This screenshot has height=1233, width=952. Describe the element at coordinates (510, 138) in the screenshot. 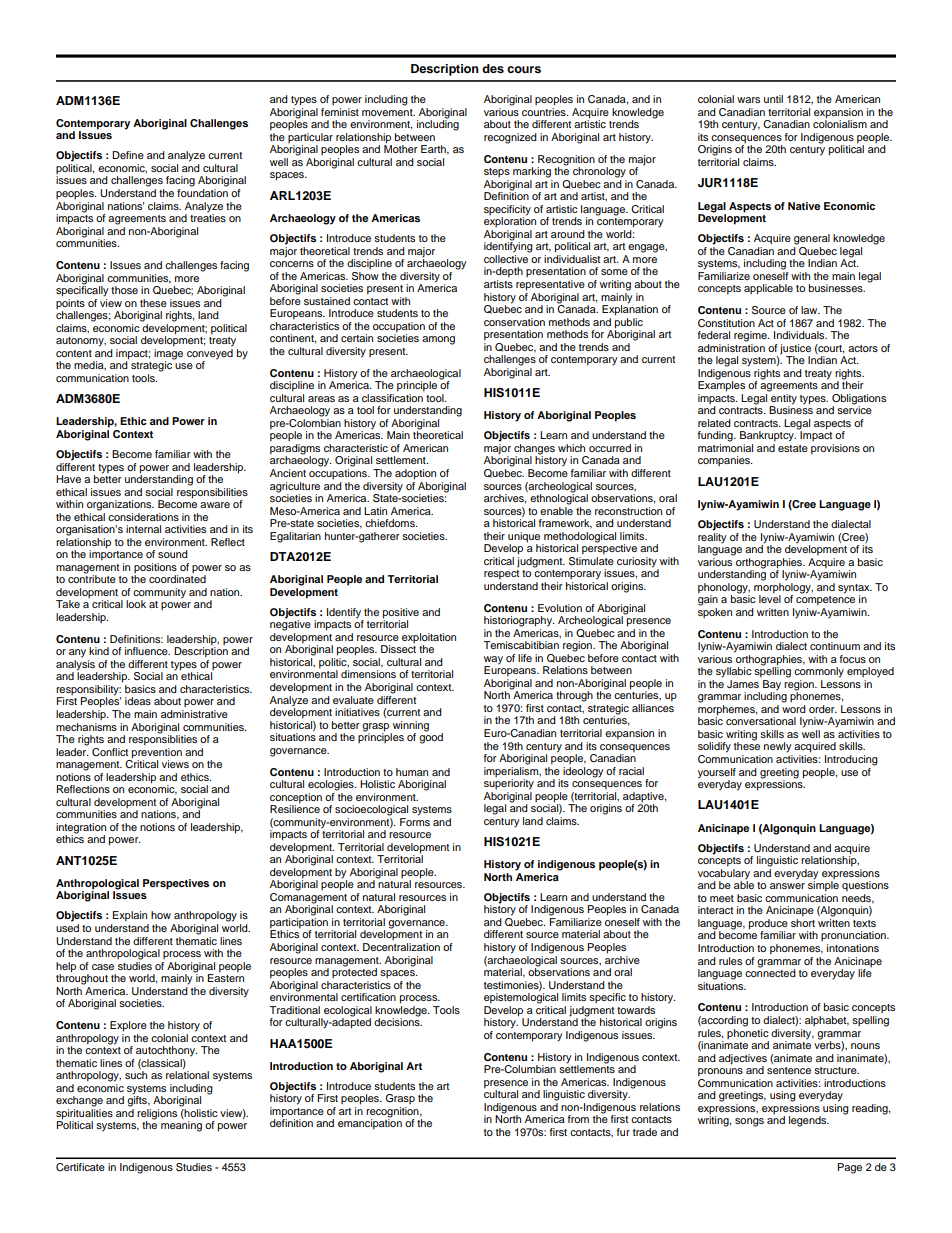

I see `recognized` at that location.
